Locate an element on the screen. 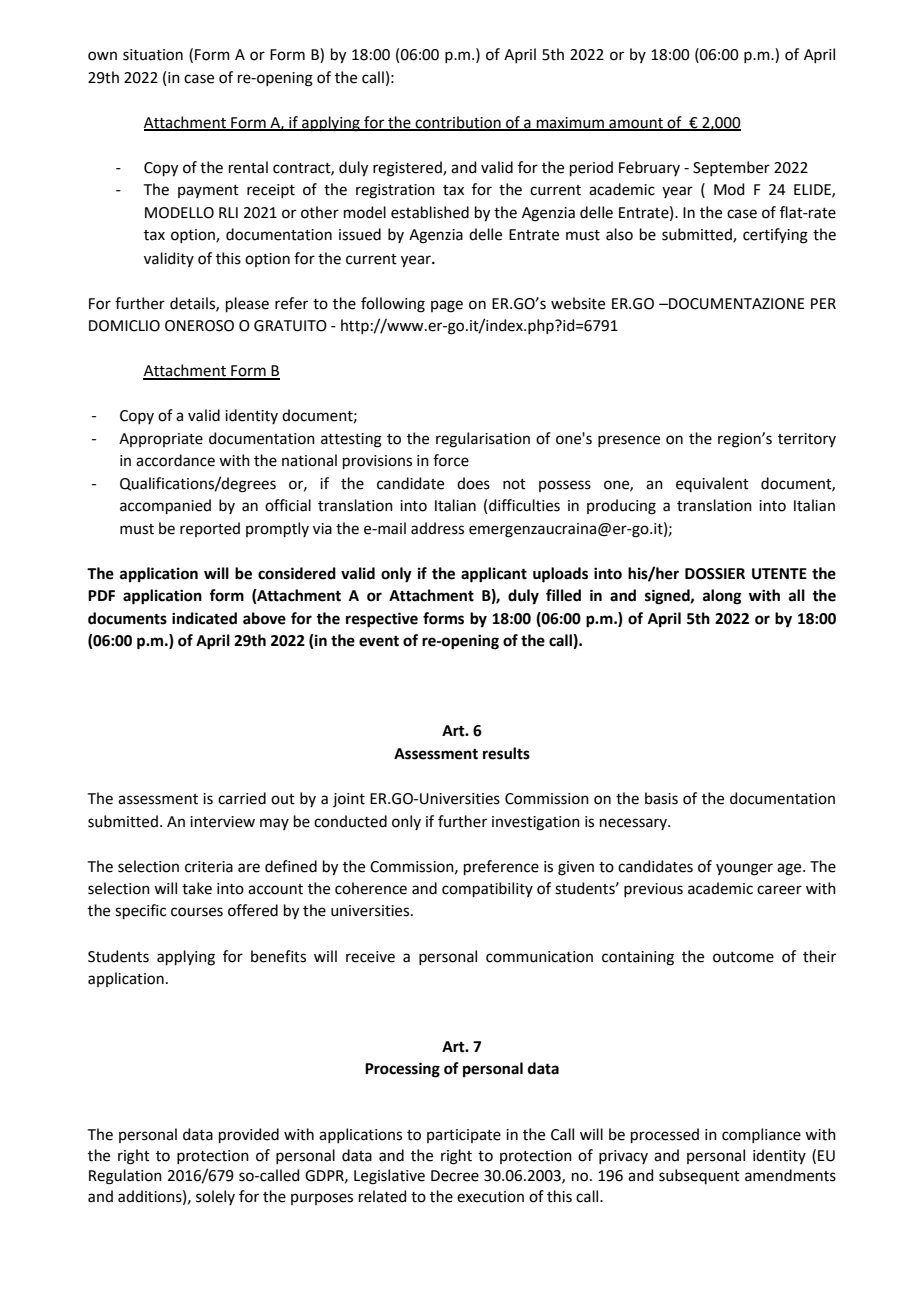 Image resolution: width=924 pixels, height=1308 pixels. equivalent is located at coordinates (712, 484).
